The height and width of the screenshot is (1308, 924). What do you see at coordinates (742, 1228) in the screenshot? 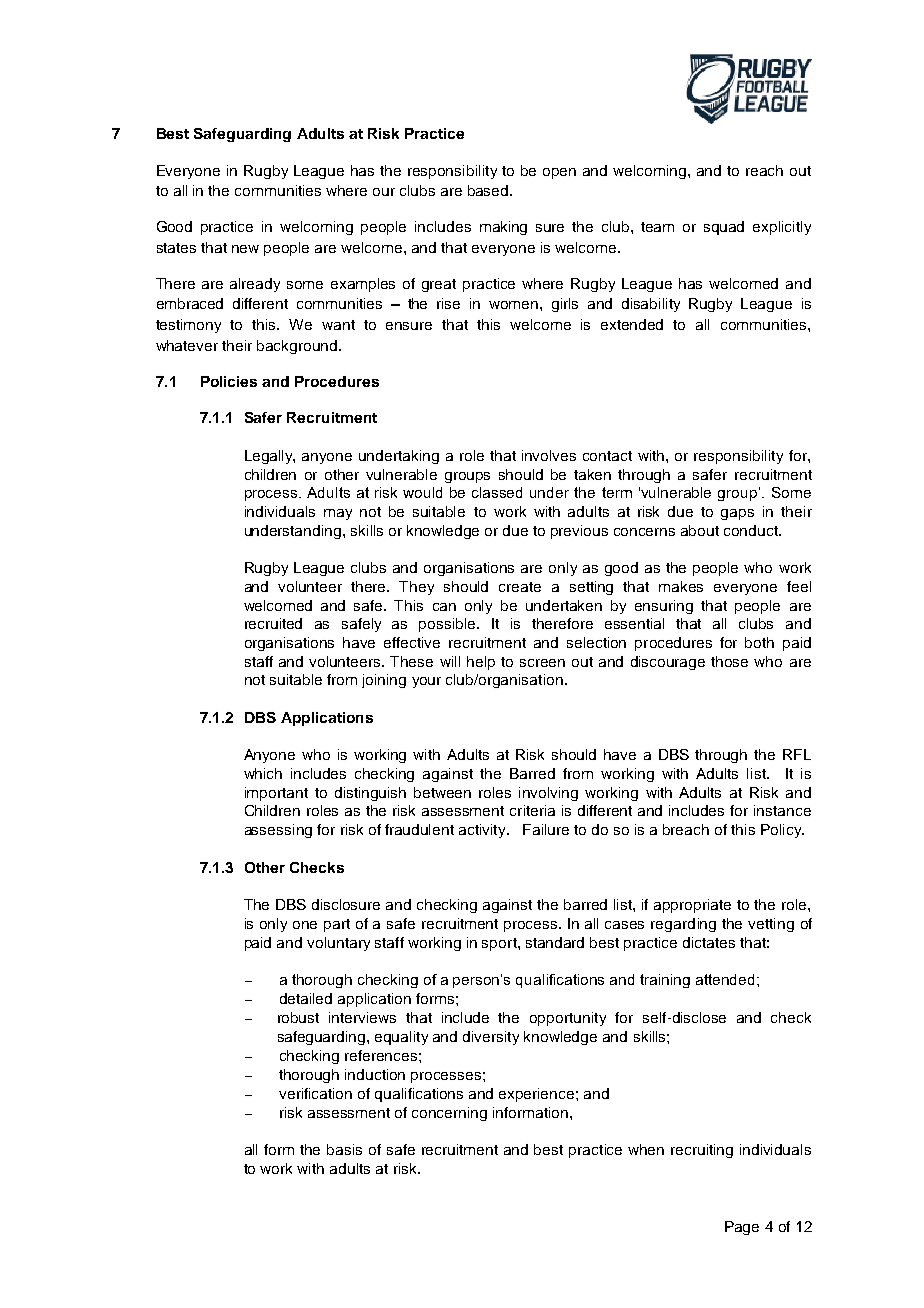
I see `Page` at bounding box center [742, 1228].
